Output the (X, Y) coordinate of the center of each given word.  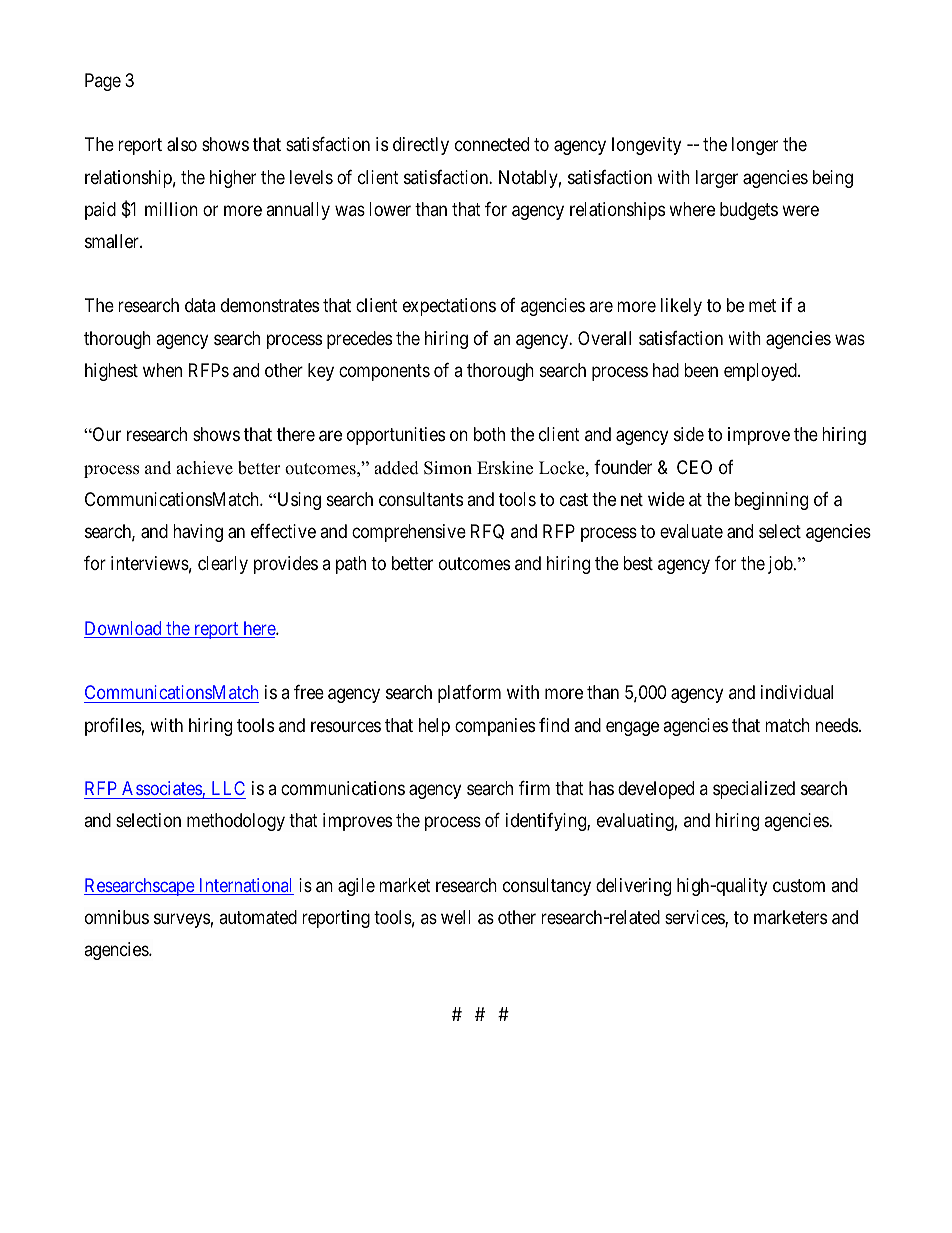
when (162, 370)
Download (124, 629)
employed (761, 372)
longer (755, 146)
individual (797, 692)
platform (469, 694)
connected (492, 144)
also (182, 144)
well (456, 917)
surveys (182, 920)
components (384, 372)
